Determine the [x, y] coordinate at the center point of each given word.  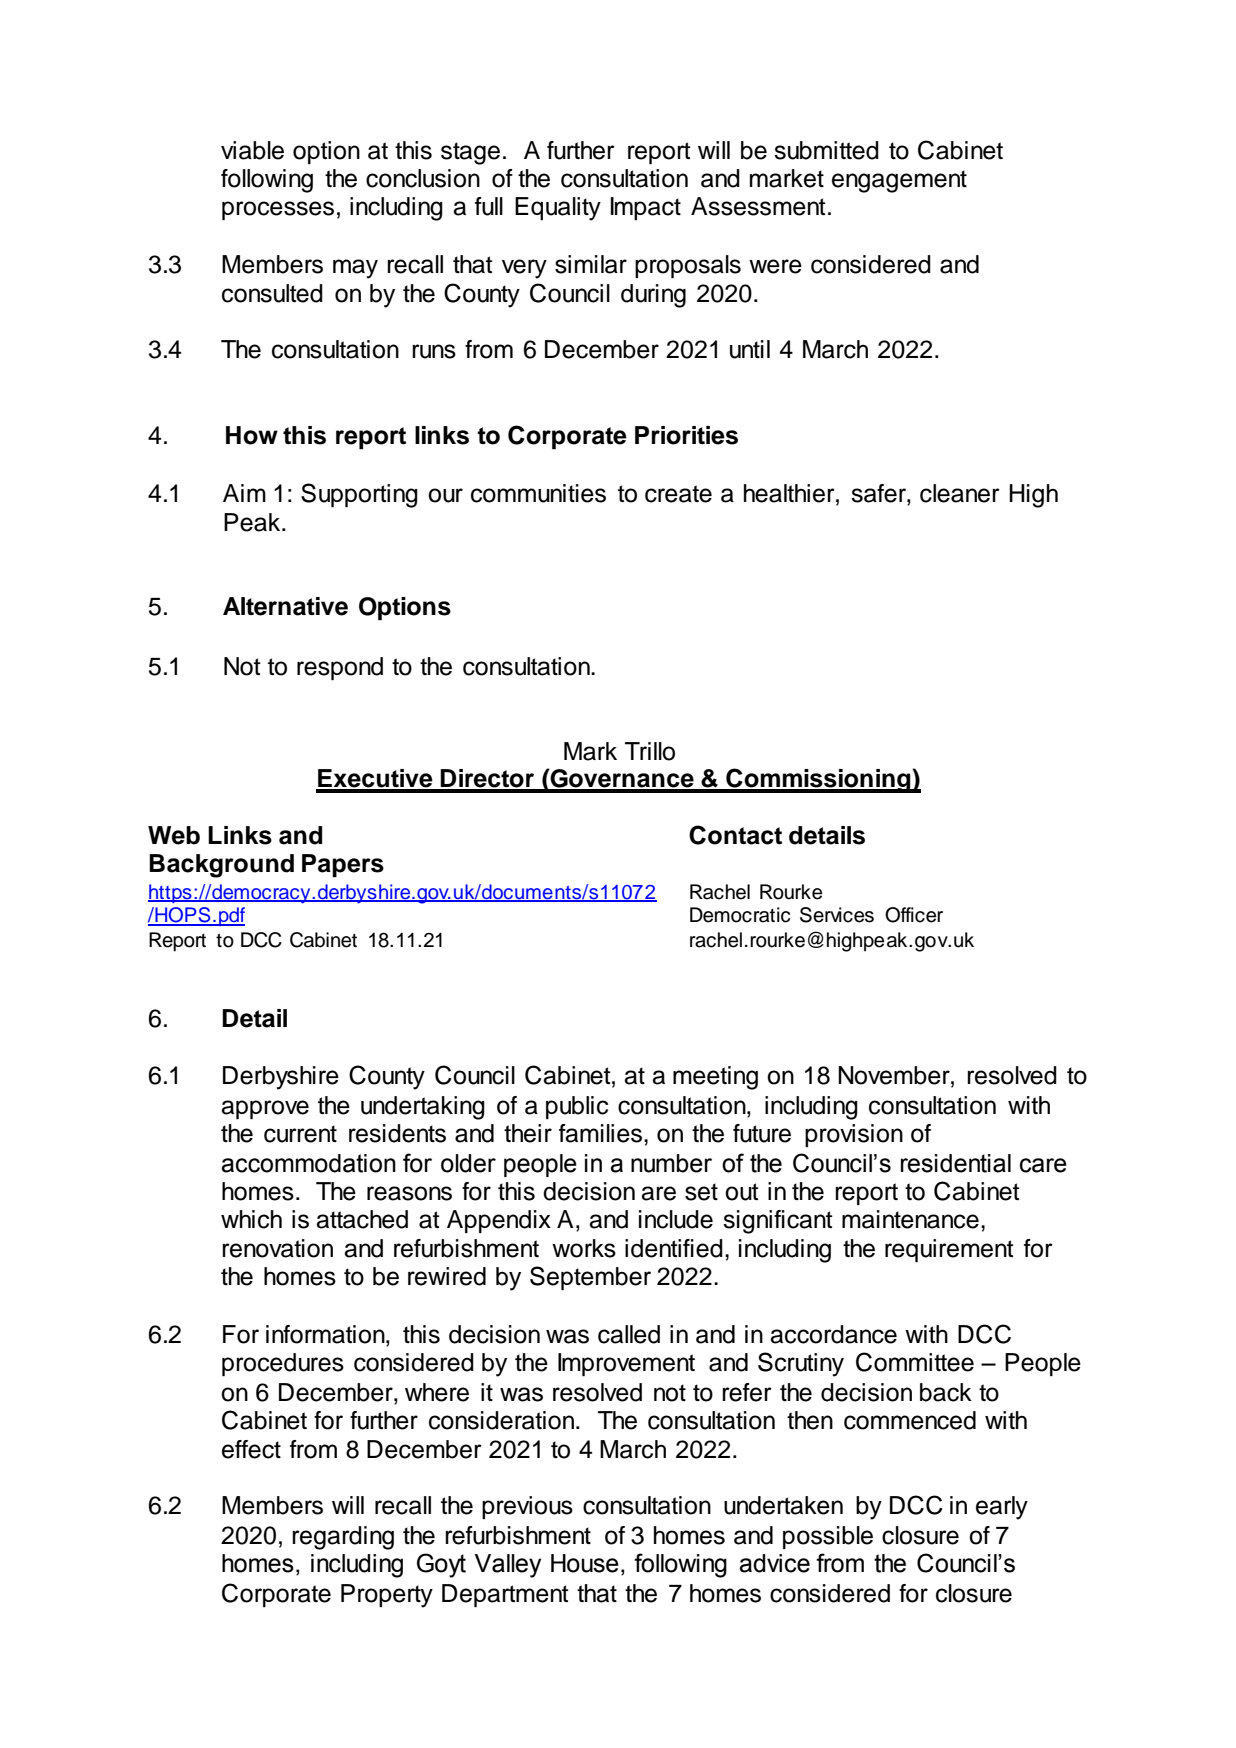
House [585, 1563]
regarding [343, 1538]
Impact [646, 208]
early [1002, 1508]
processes [278, 210]
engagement [899, 181]
